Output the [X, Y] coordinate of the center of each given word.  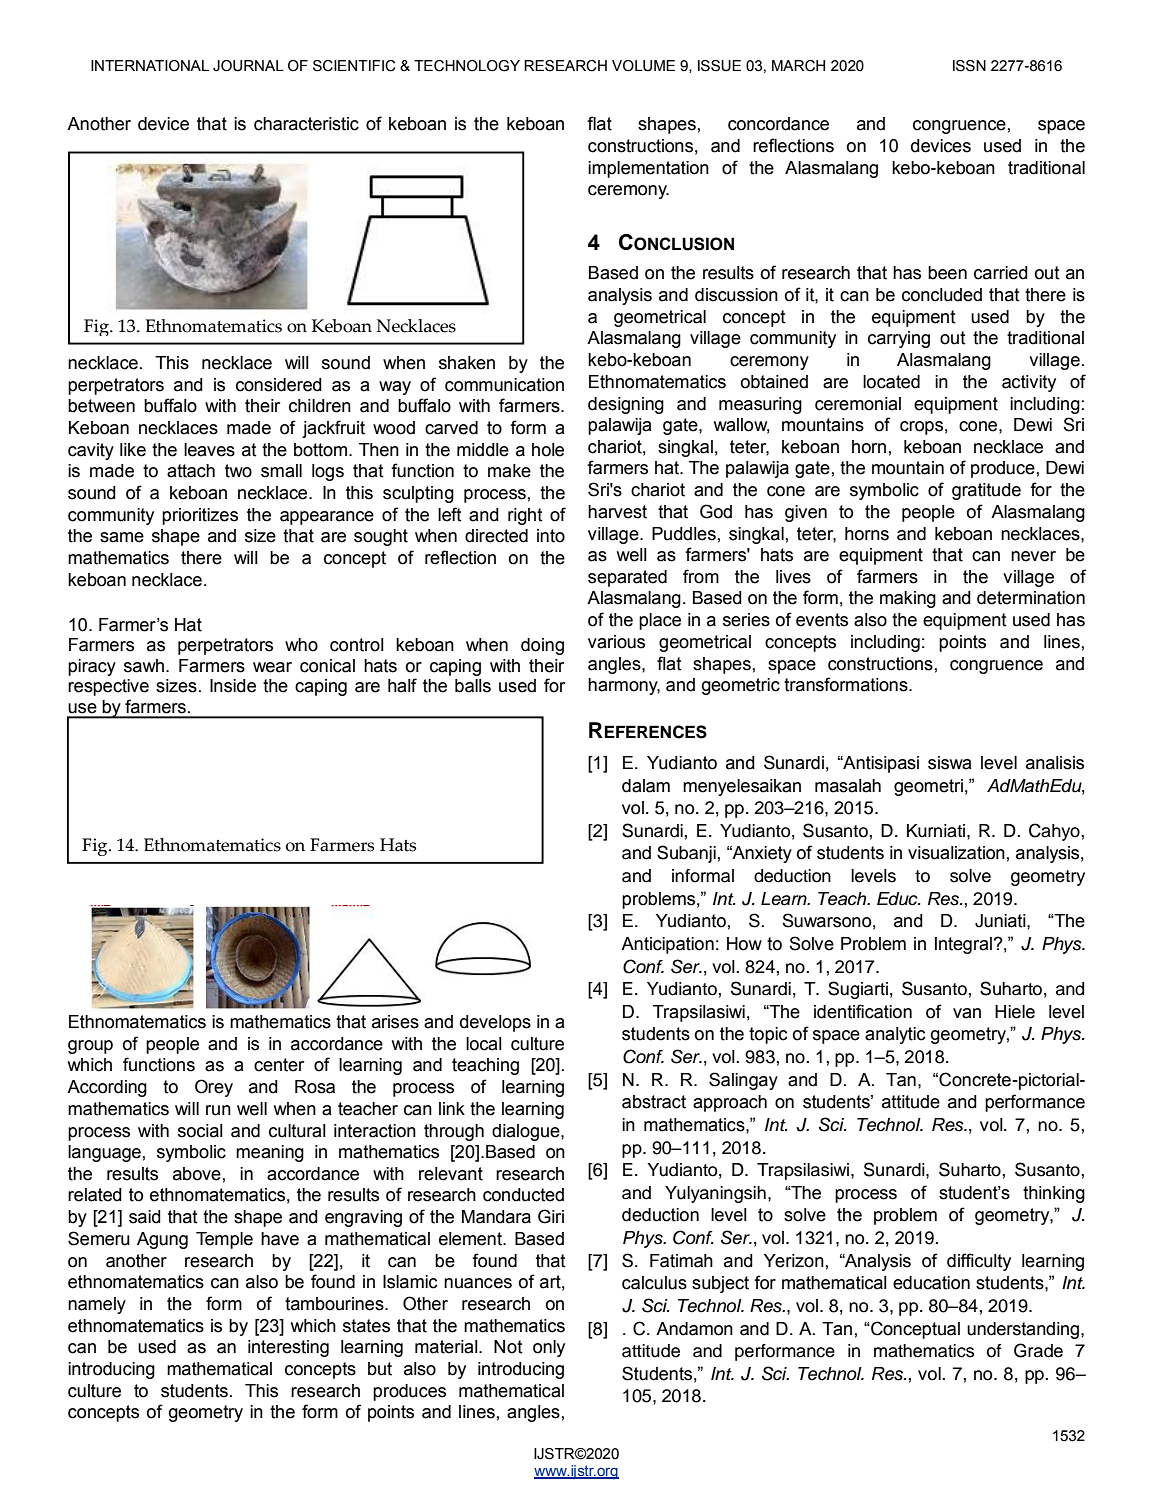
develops [495, 1023]
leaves [209, 450]
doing [542, 646]
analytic [895, 1035]
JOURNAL [248, 66]
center [279, 1065]
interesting [288, 1348]
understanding [1023, 1330]
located [891, 382]
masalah [848, 786]
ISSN [969, 66]
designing [626, 405]
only [549, 1348]
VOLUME [643, 66]
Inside [233, 686]
